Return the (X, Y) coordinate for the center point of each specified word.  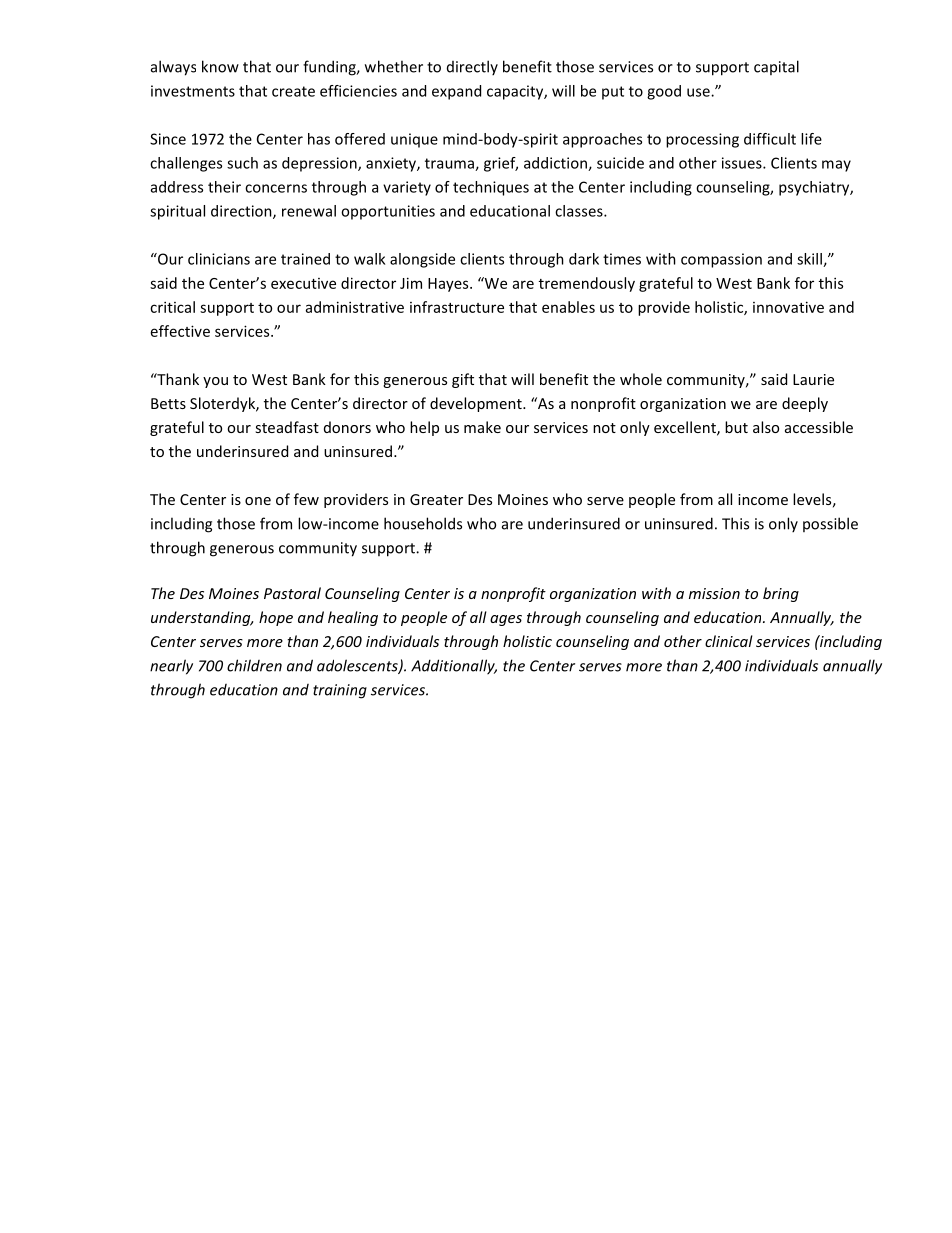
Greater (436, 499)
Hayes (449, 285)
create (293, 91)
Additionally (454, 667)
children (254, 665)
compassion (721, 260)
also (766, 427)
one (258, 501)
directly (472, 67)
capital (776, 67)
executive (303, 283)
